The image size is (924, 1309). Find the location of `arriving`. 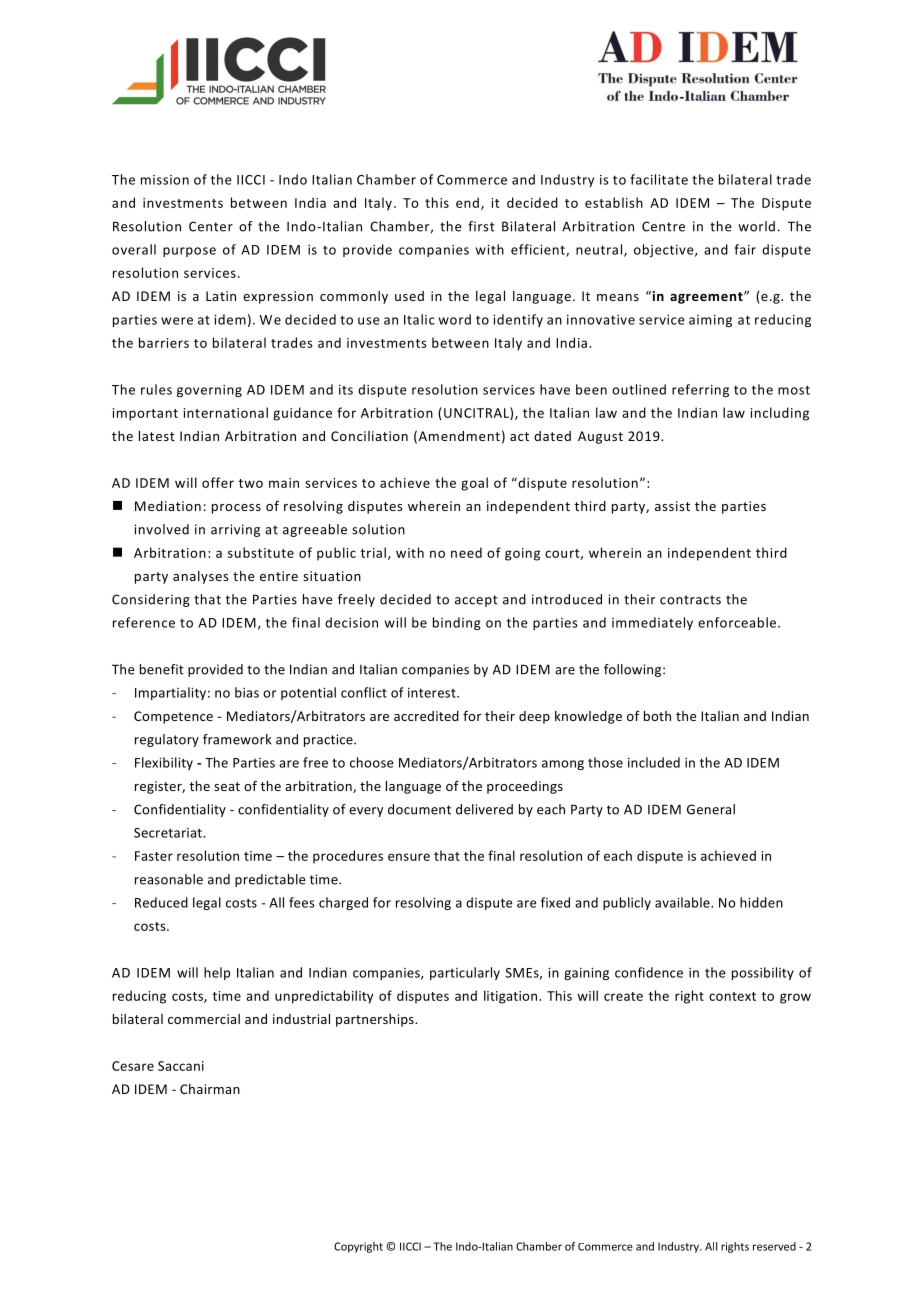

arriving is located at coordinates (235, 530).
